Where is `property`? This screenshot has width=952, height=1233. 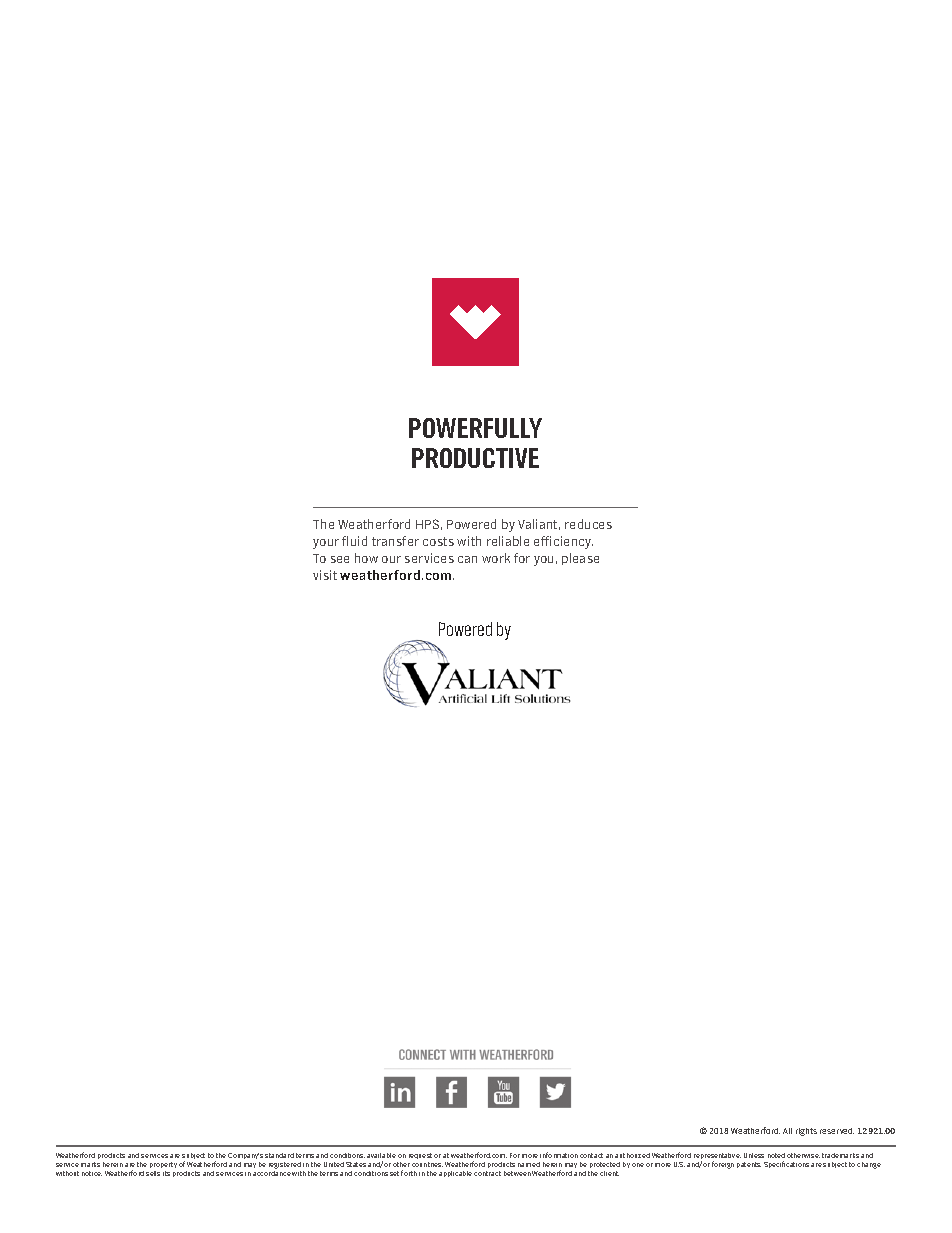 property is located at coordinates (163, 1167).
